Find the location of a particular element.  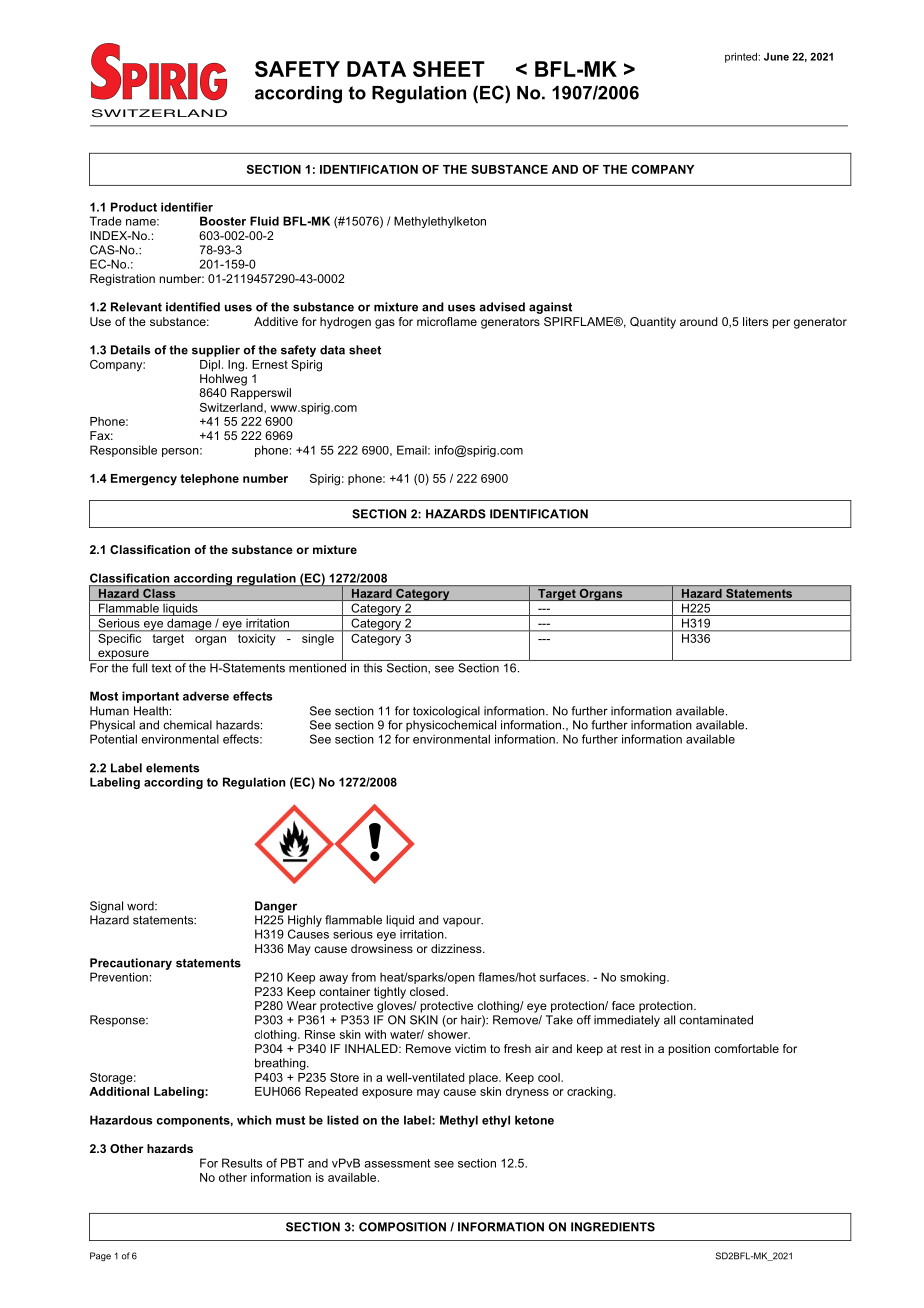

text is located at coordinates (161, 668).
